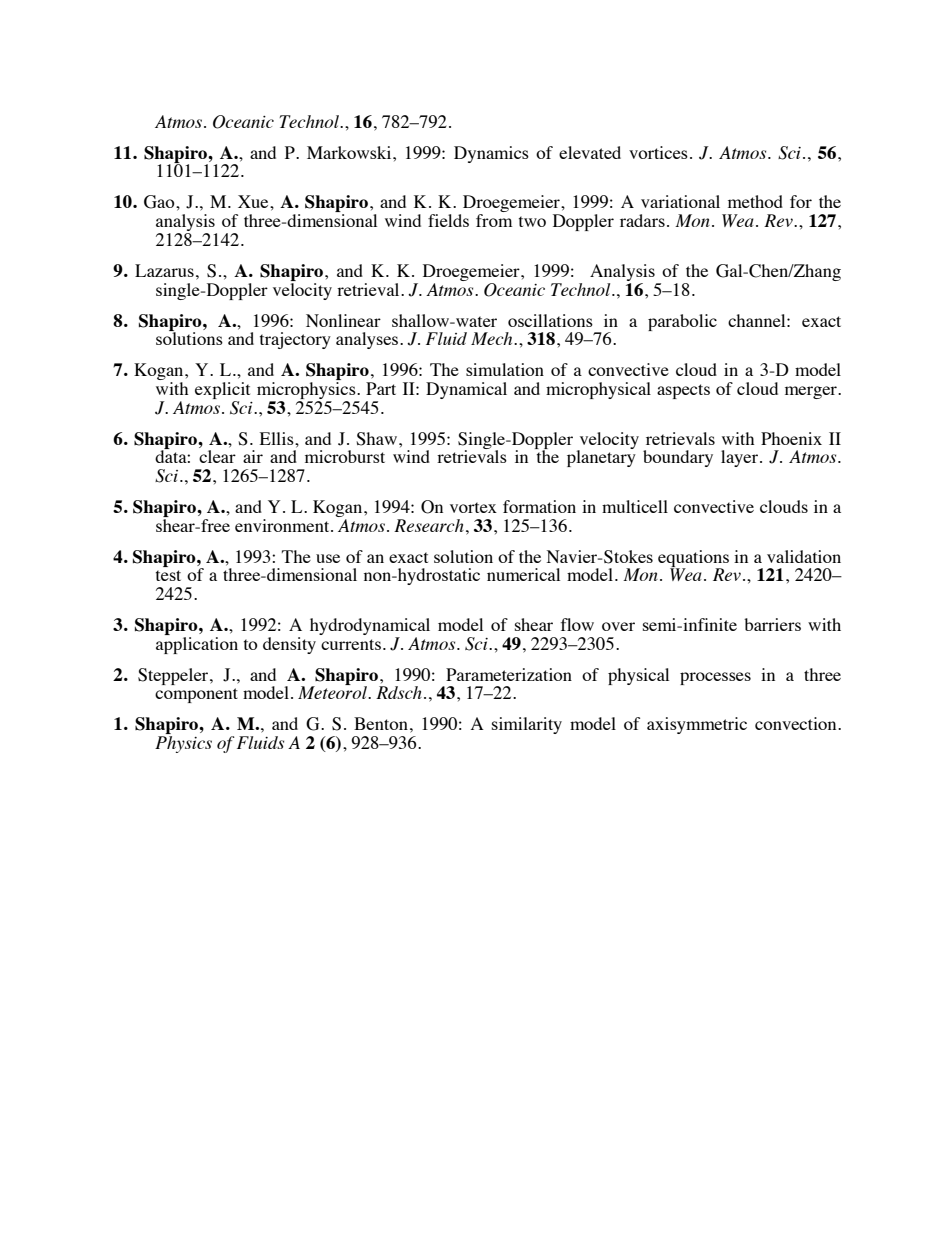 The image size is (952, 1233). Describe the element at coordinates (491, 154) in the page. I see `Dynamics` at that location.
